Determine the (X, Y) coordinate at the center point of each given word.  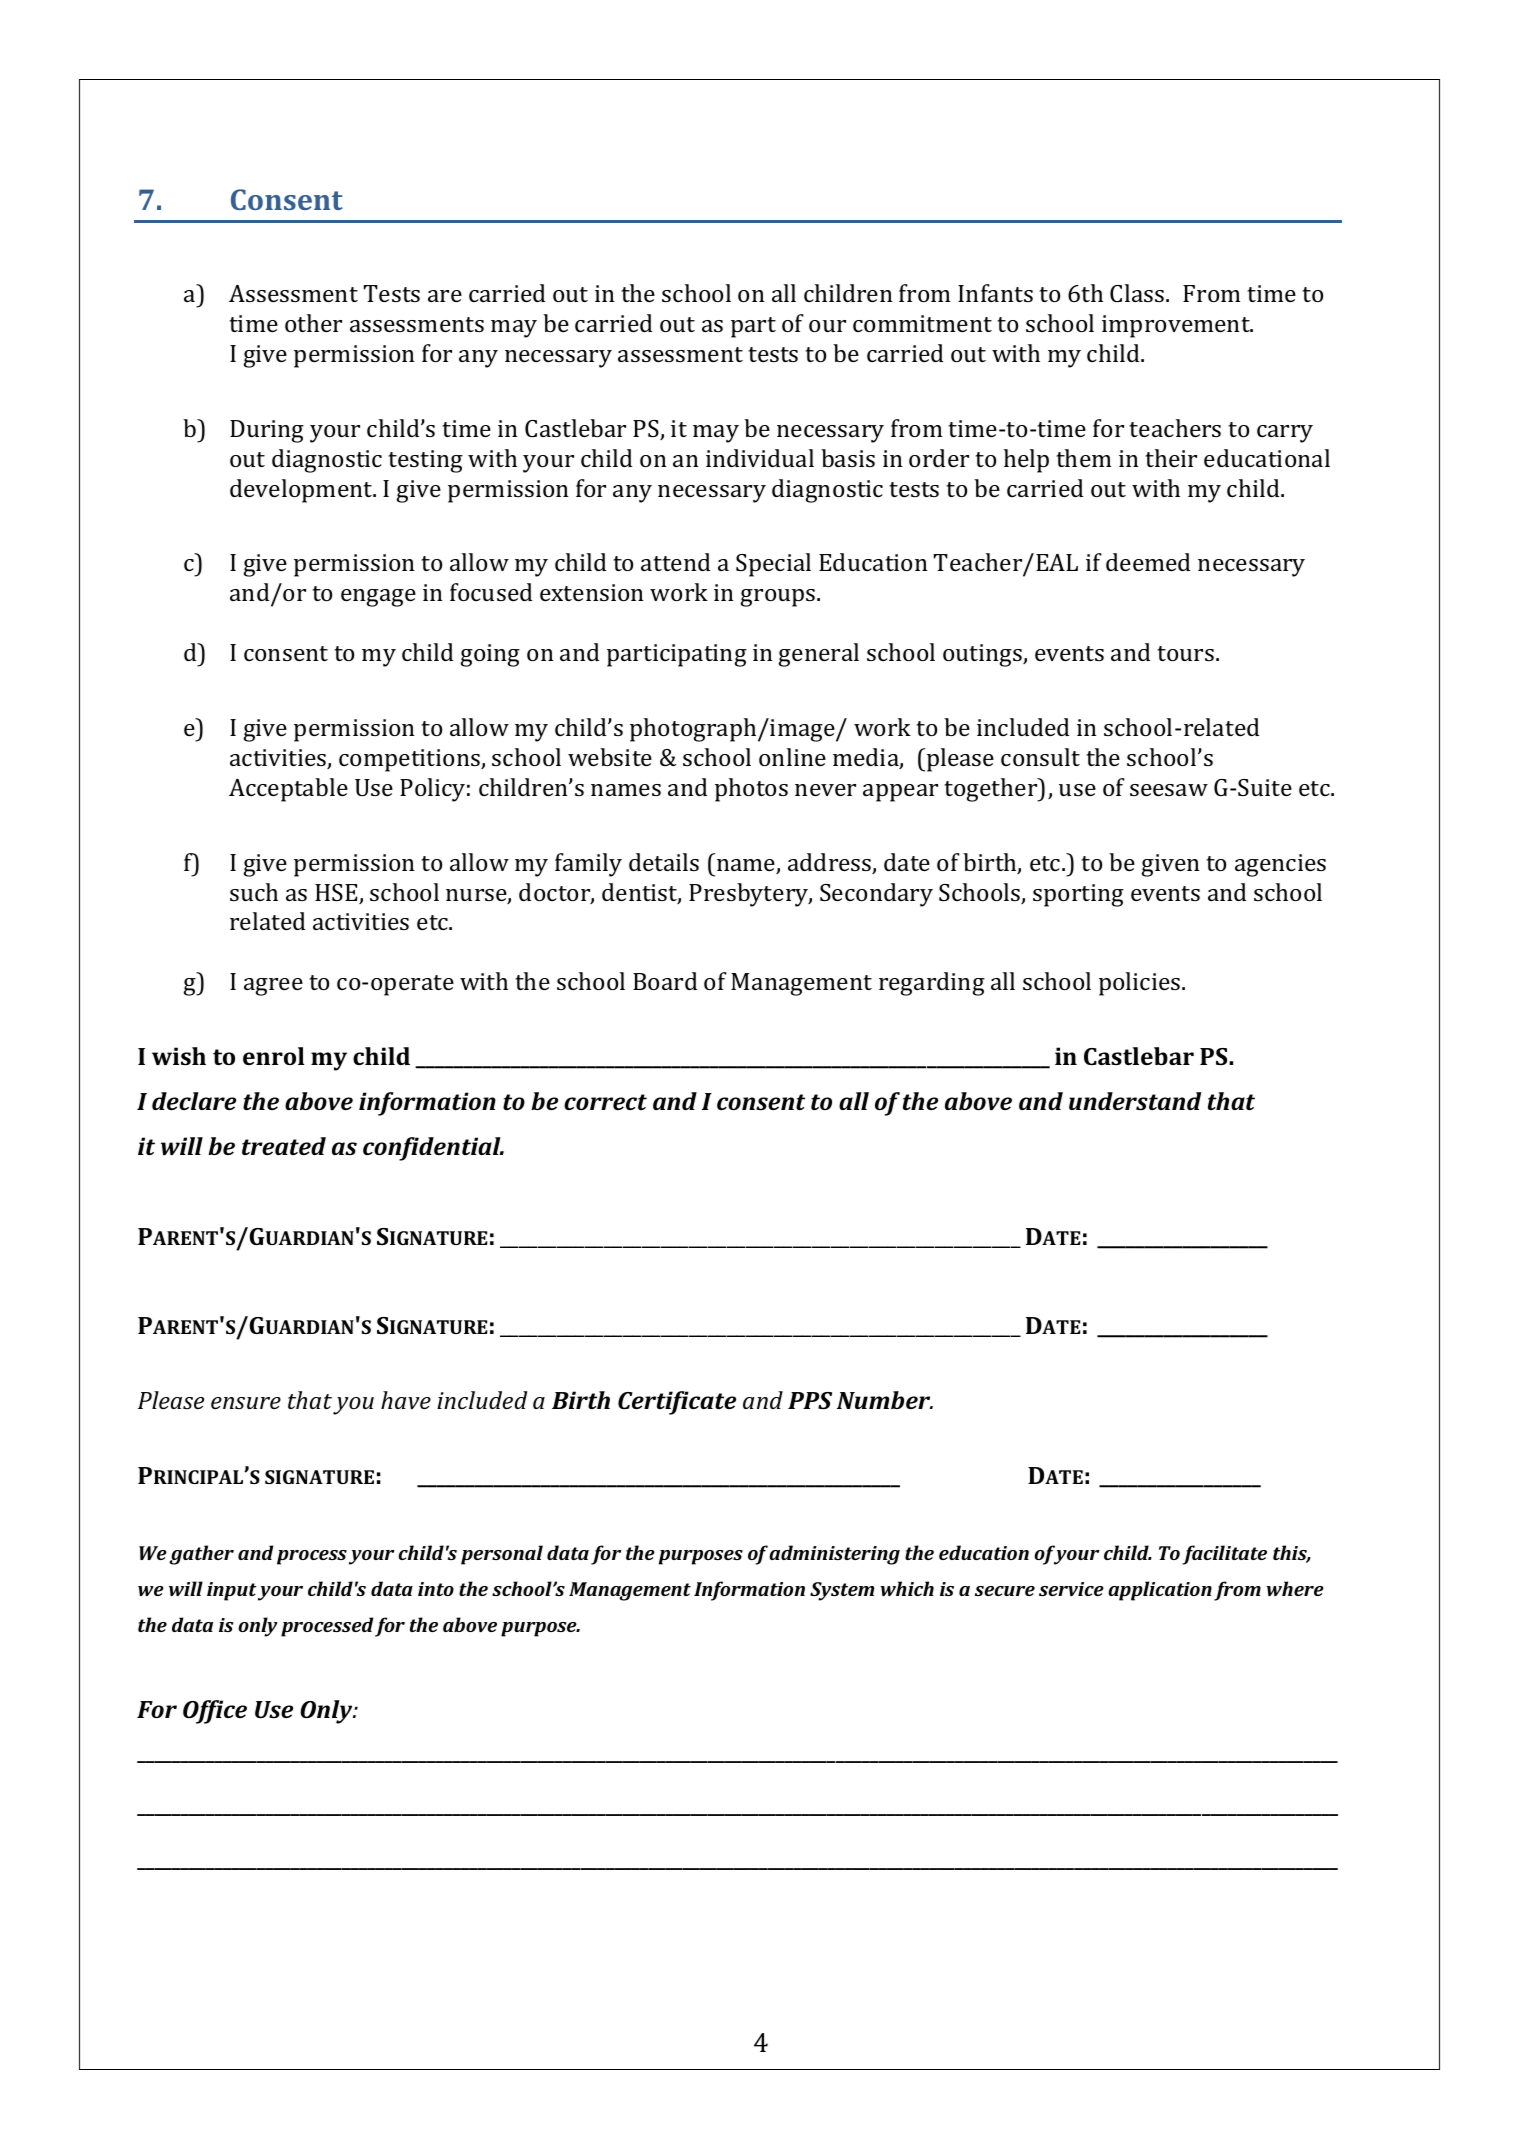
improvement (1177, 326)
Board (665, 981)
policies (1141, 984)
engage (378, 598)
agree (273, 987)
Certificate (677, 1403)
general (819, 655)
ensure (246, 1403)
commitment (922, 323)
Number (885, 1400)
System (842, 1591)
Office (215, 1712)
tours (1185, 653)
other (313, 323)
